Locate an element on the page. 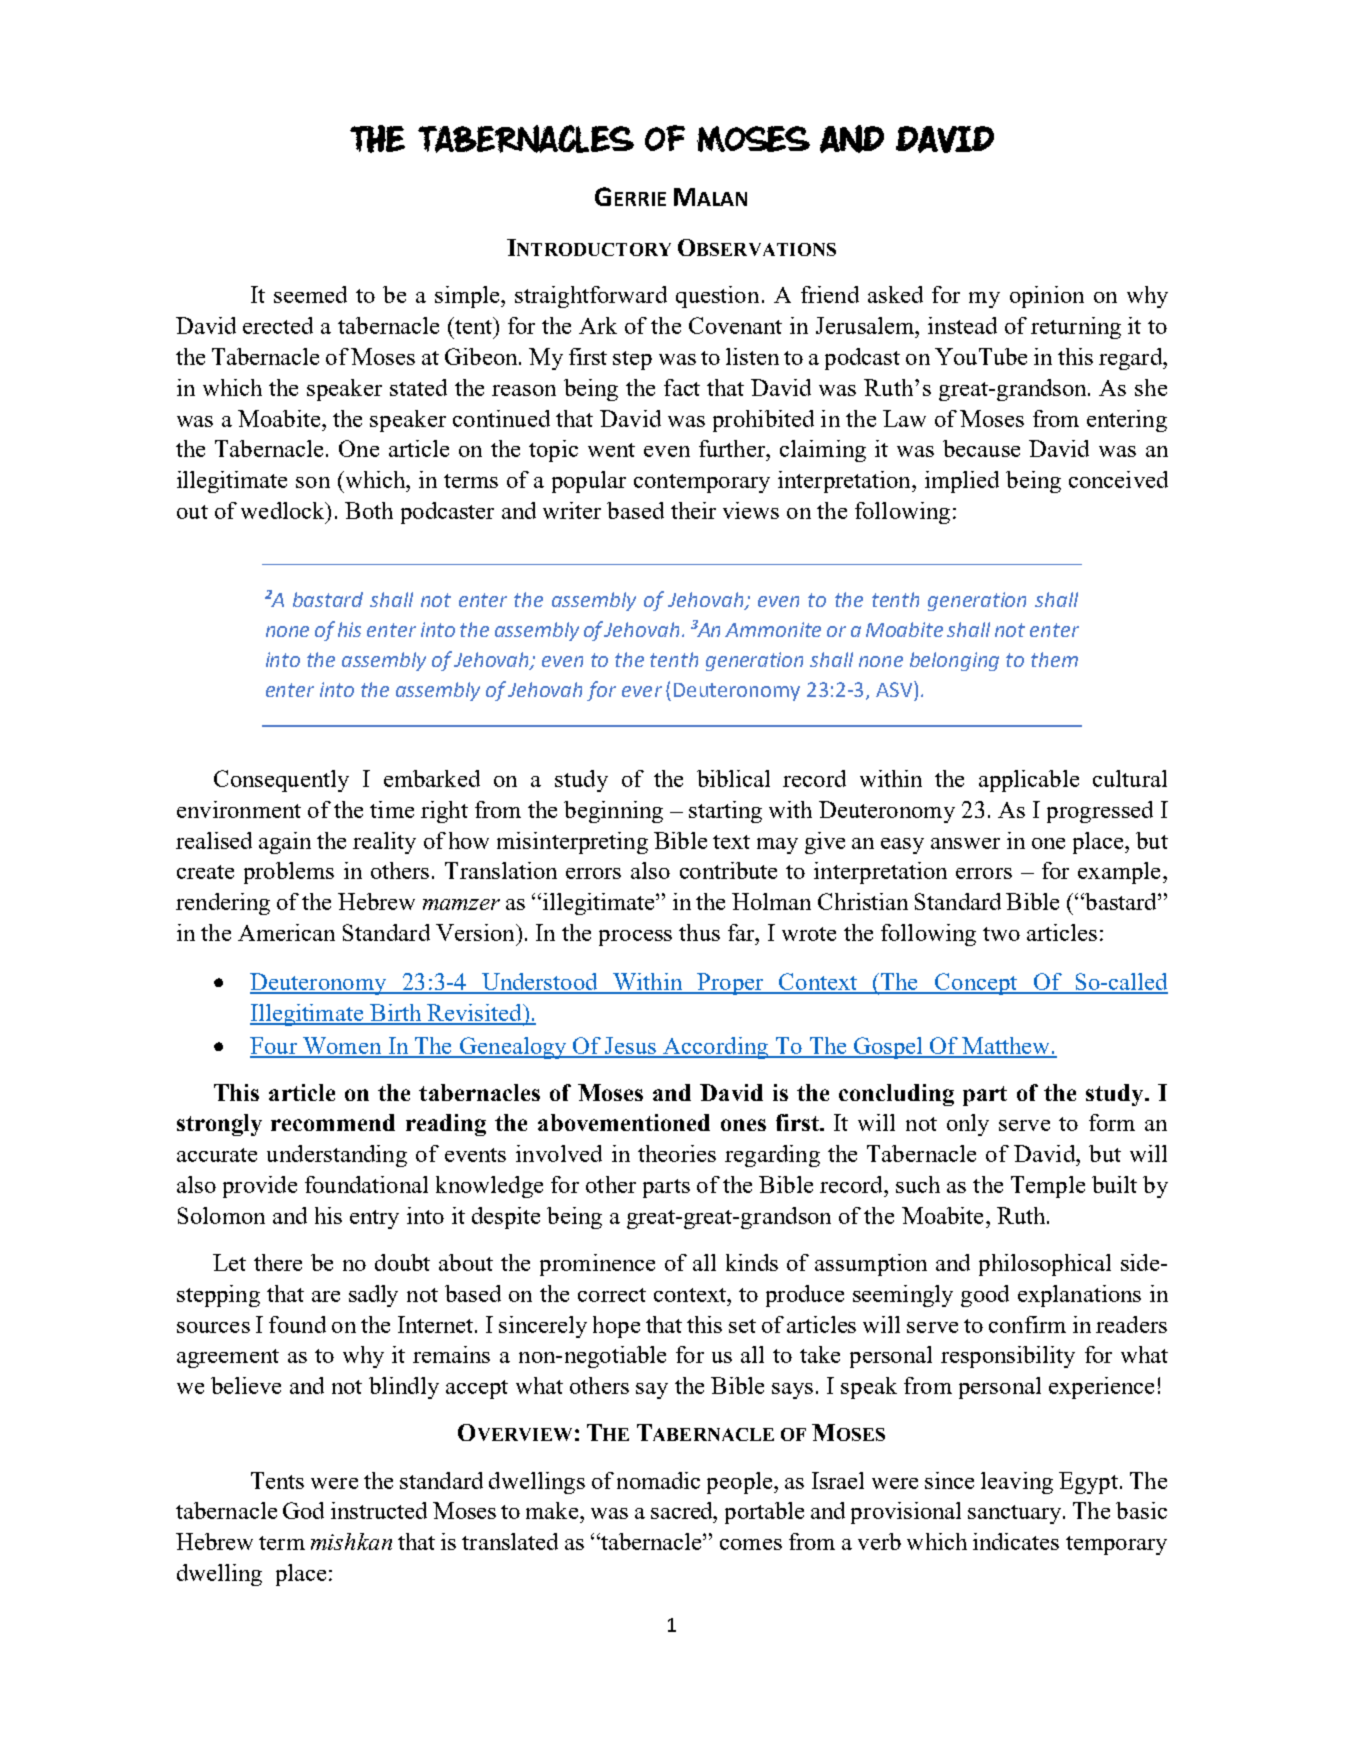 This page has width=1345, height=1741. sanctuary is located at coordinates (1016, 1514).
